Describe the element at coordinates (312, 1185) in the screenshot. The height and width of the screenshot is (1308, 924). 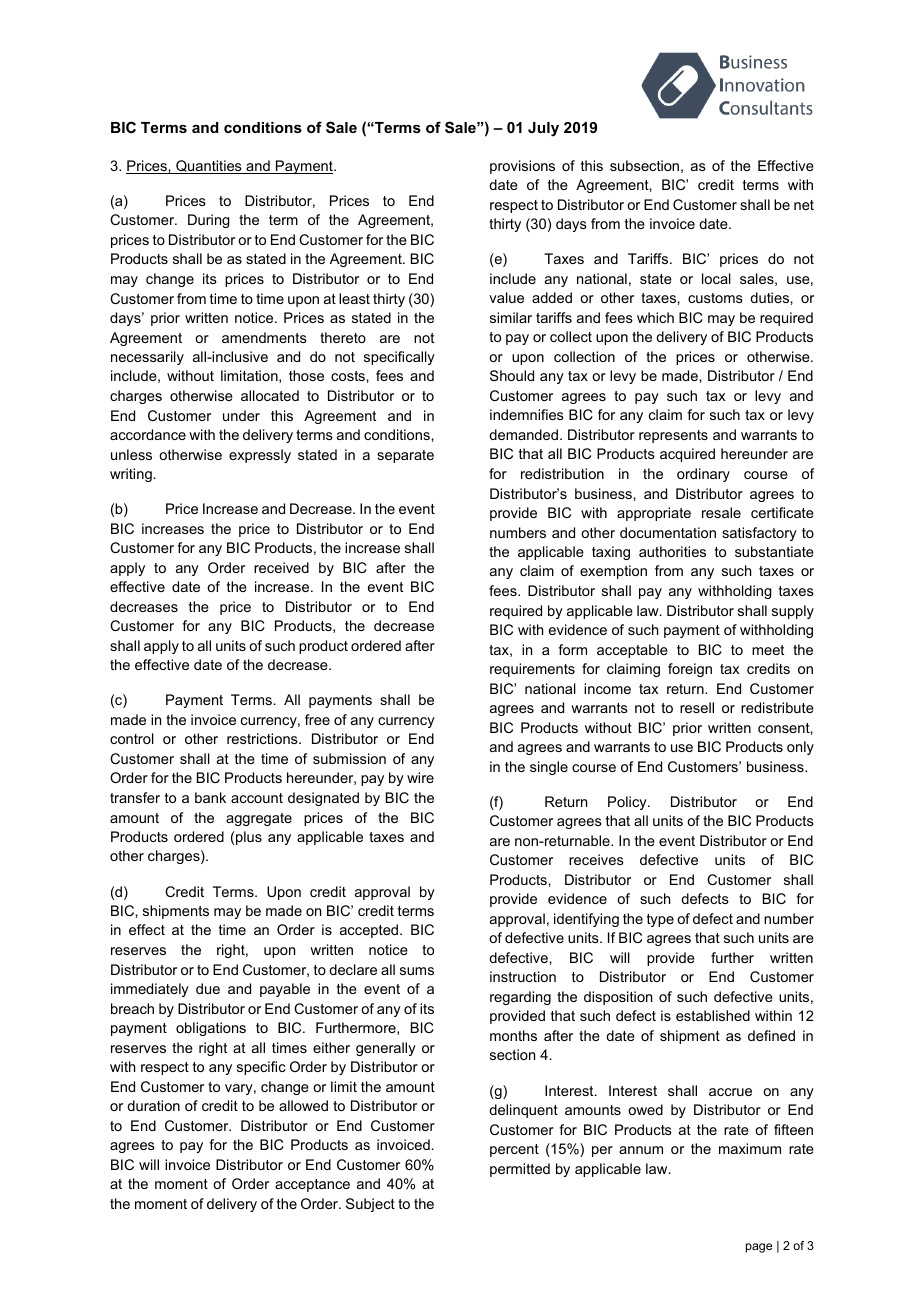
I see `acceptance` at that location.
